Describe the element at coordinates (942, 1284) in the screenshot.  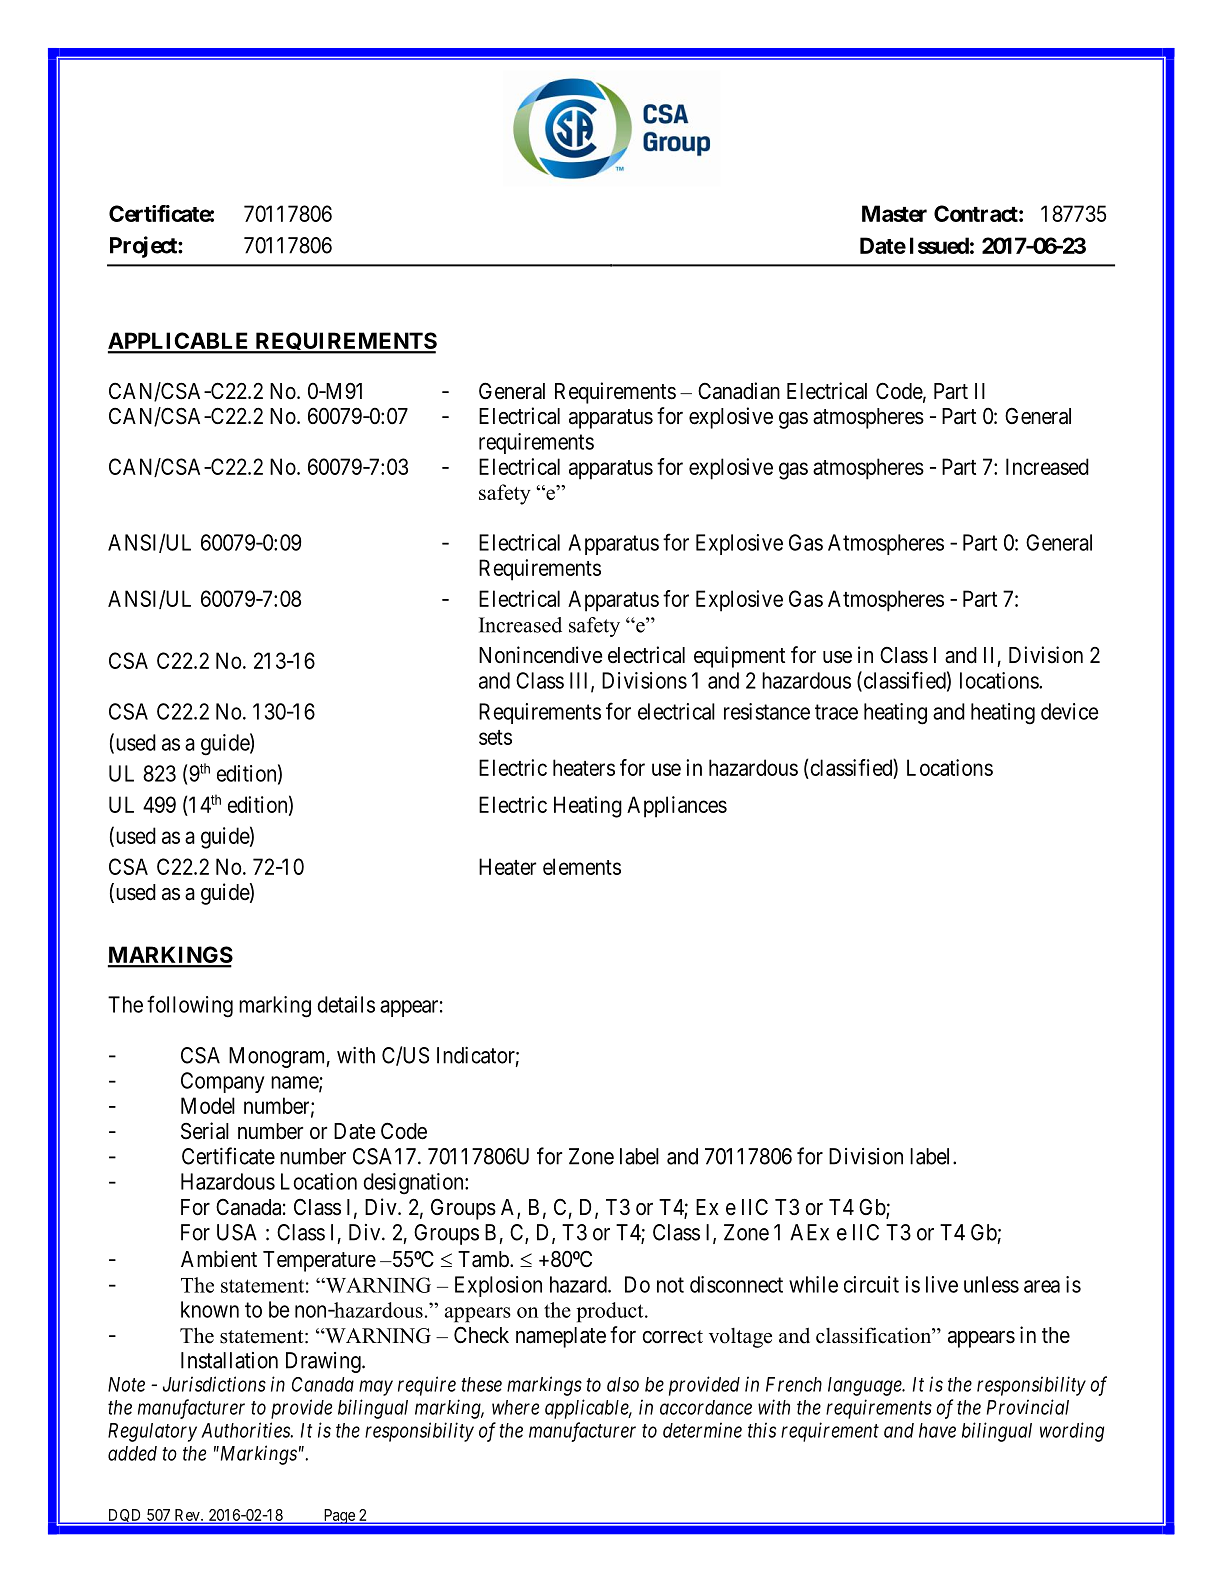
I see `live` at that location.
